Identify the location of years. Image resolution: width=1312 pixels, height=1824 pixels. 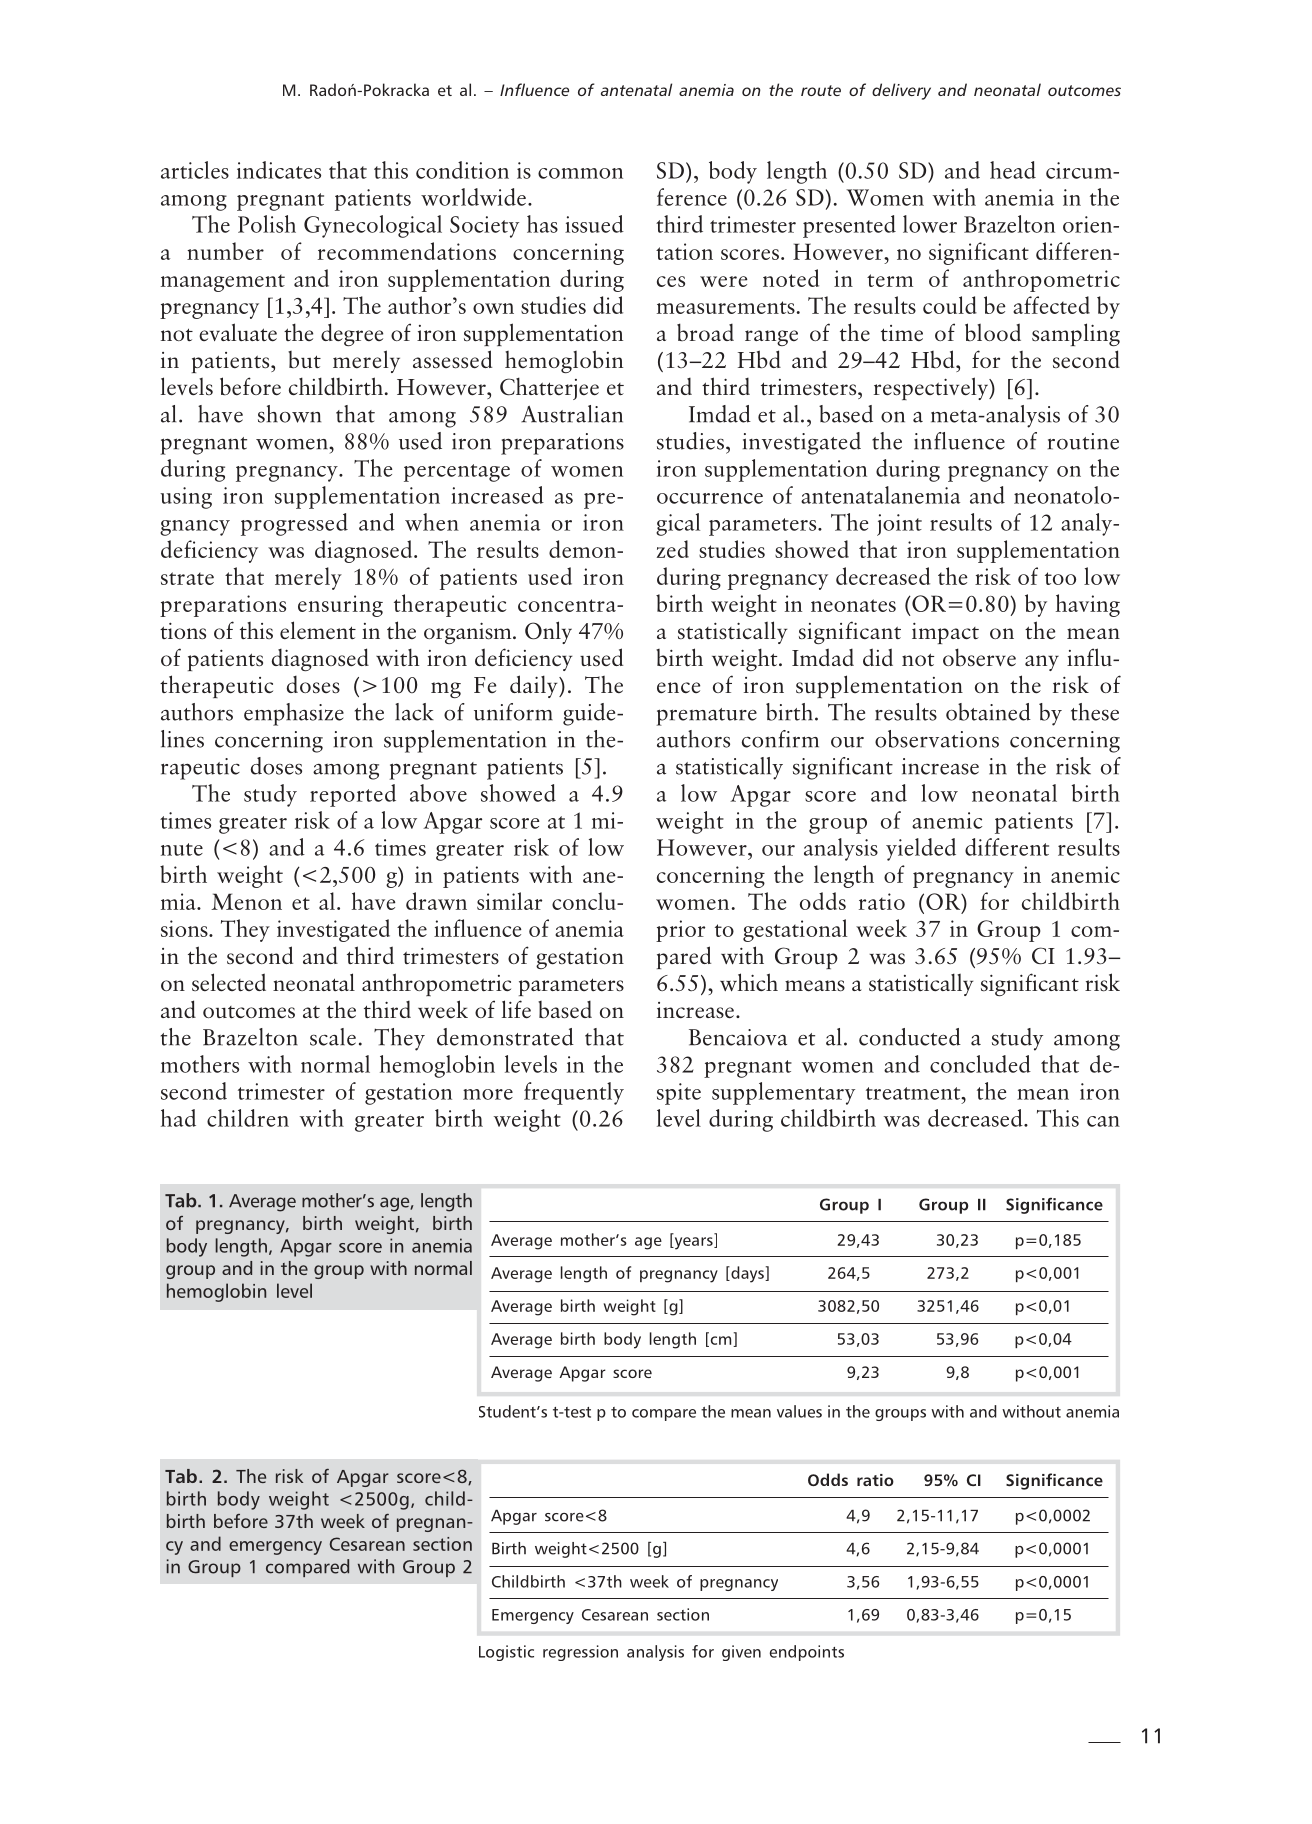
(693, 1243).
